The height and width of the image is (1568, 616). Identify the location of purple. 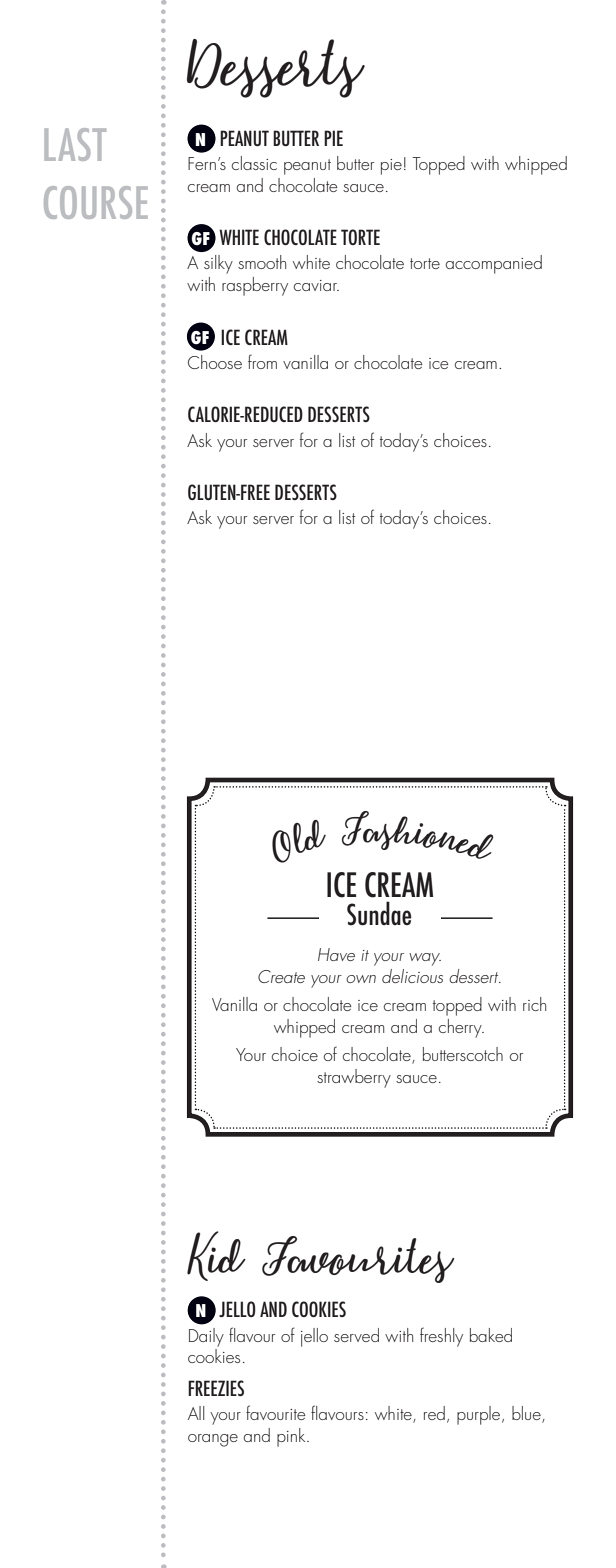
(480, 1415).
